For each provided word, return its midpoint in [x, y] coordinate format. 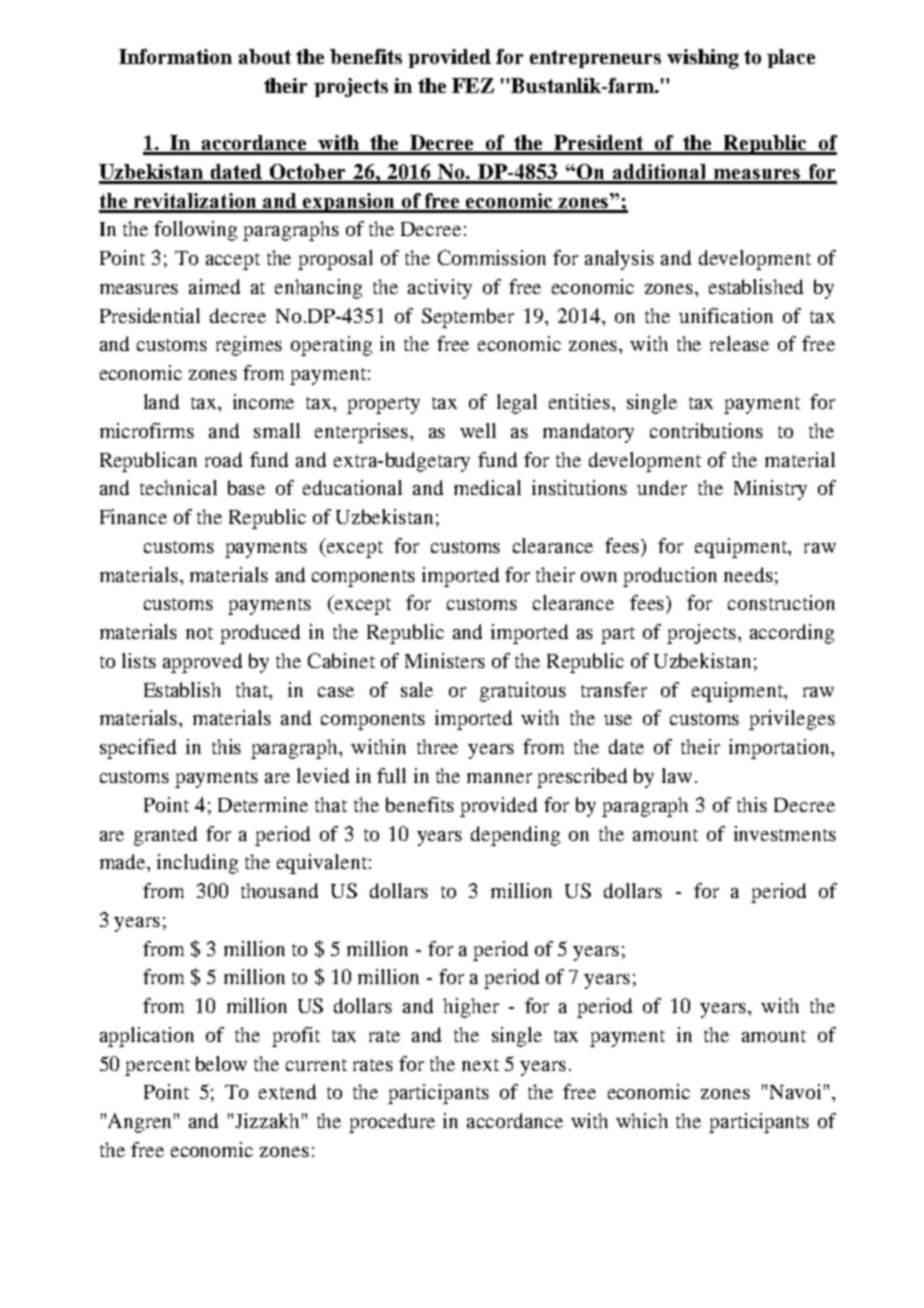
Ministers [445, 660]
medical [487, 487]
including [197, 864]
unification [726, 315]
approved [202, 663]
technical [178, 487]
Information [175, 56]
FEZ [473, 85]
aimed [214, 286]
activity [440, 289]
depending [515, 836]
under [662, 487]
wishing [703, 59]
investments [785, 833]
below [221, 1063]
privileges [792, 720]
